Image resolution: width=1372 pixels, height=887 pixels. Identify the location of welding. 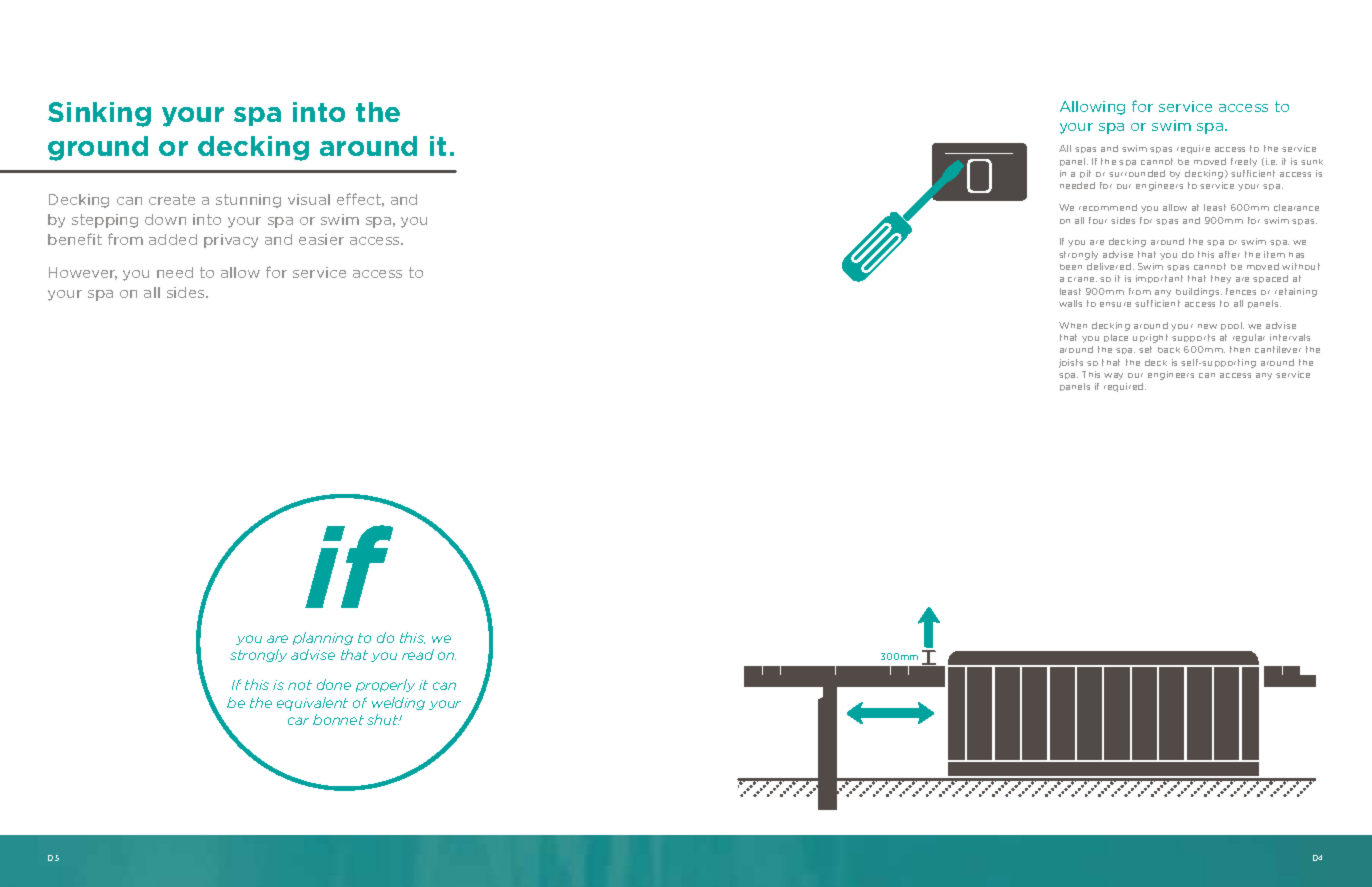
(398, 703).
